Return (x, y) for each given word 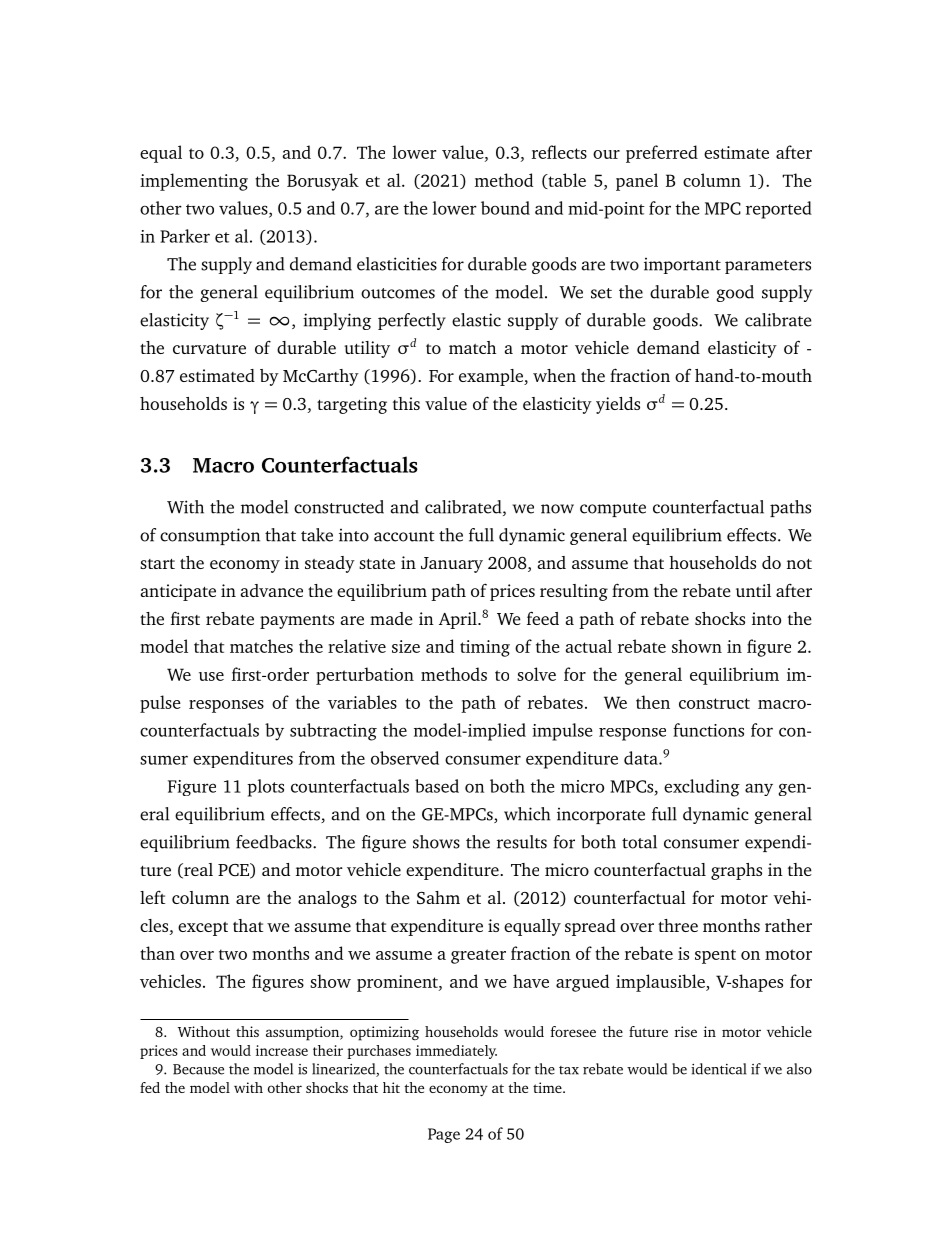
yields (618, 405)
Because (198, 1069)
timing (485, 648)
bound (505, 208)
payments (297, 622)
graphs (736, 871)
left (152, 897)
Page (444, 1135)
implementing (194, 182)
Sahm (438, 897)
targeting (352, 405)
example (492, 377)
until (753, 590)
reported (779, 210)
